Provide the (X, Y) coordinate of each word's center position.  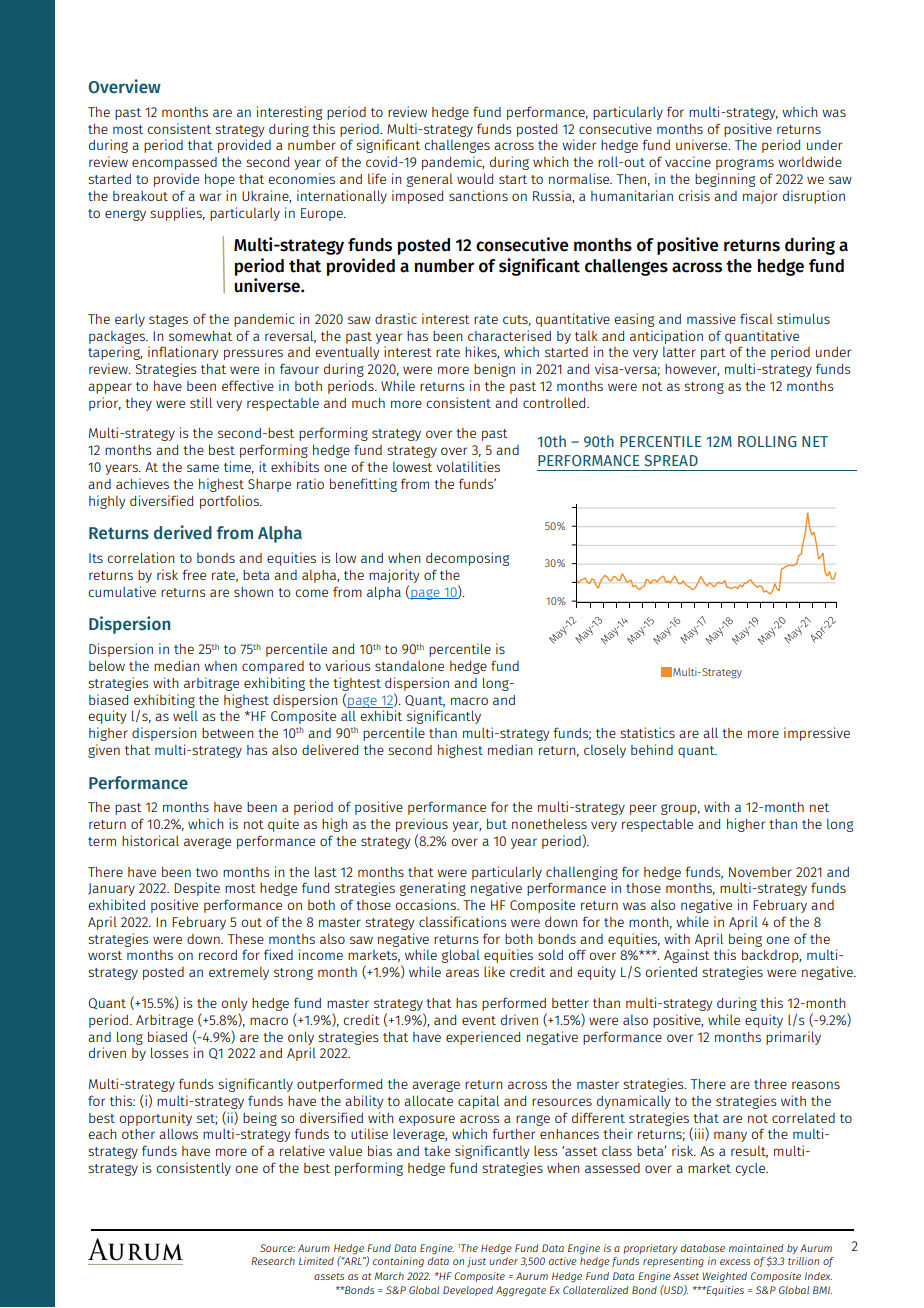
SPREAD (671, 460)
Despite (197, 889)
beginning (725, 180)
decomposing (467, 559)
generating (432, 889)
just (476, 1262)
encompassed (174, 163)
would (475, 178)
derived (183, 532)
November (760, 872)
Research (273, 1261)
